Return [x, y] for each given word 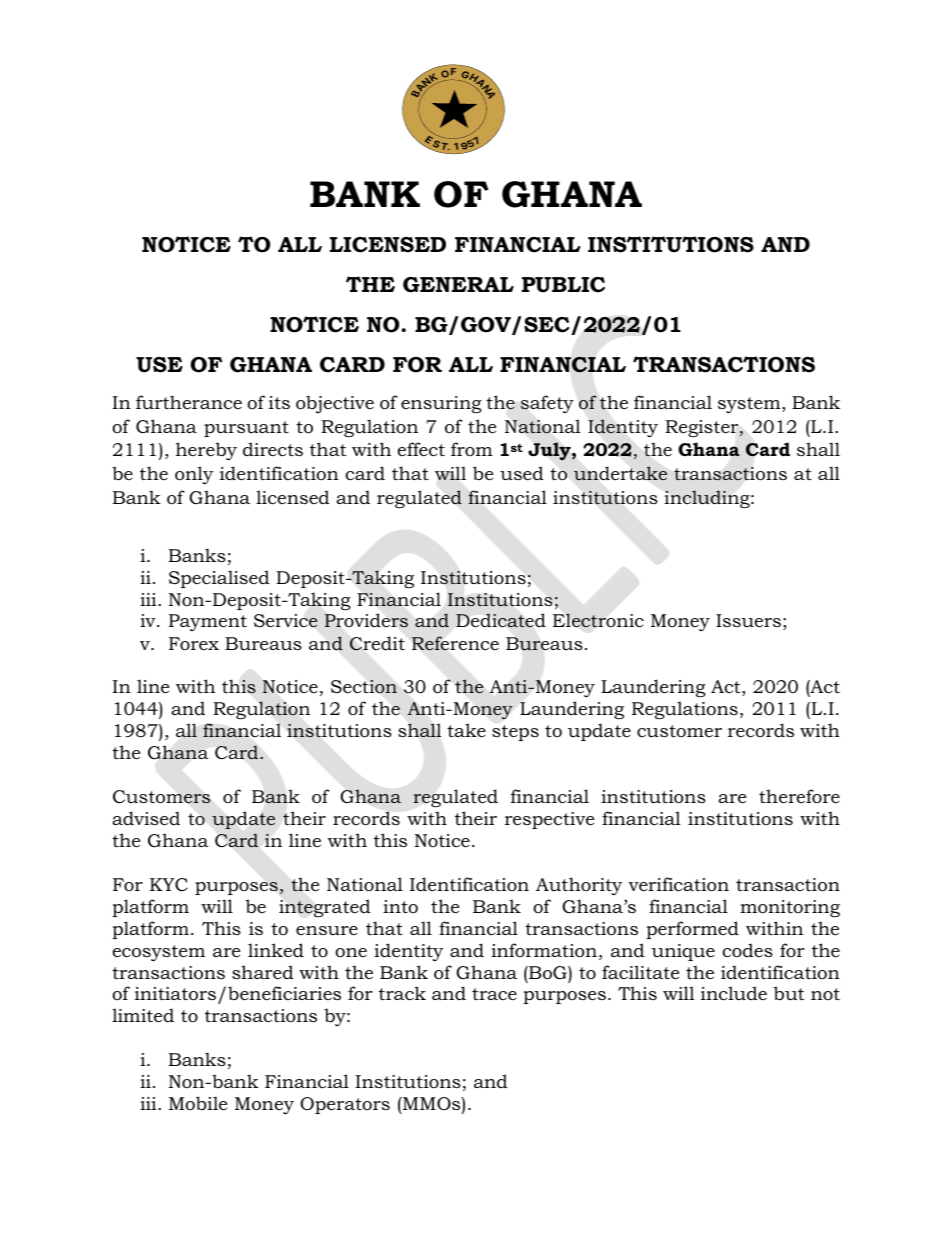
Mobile [198, 1103]
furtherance [189, 402]
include [734, 993]
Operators [345, 1105]
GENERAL [458, 285]
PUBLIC [563, 285]
